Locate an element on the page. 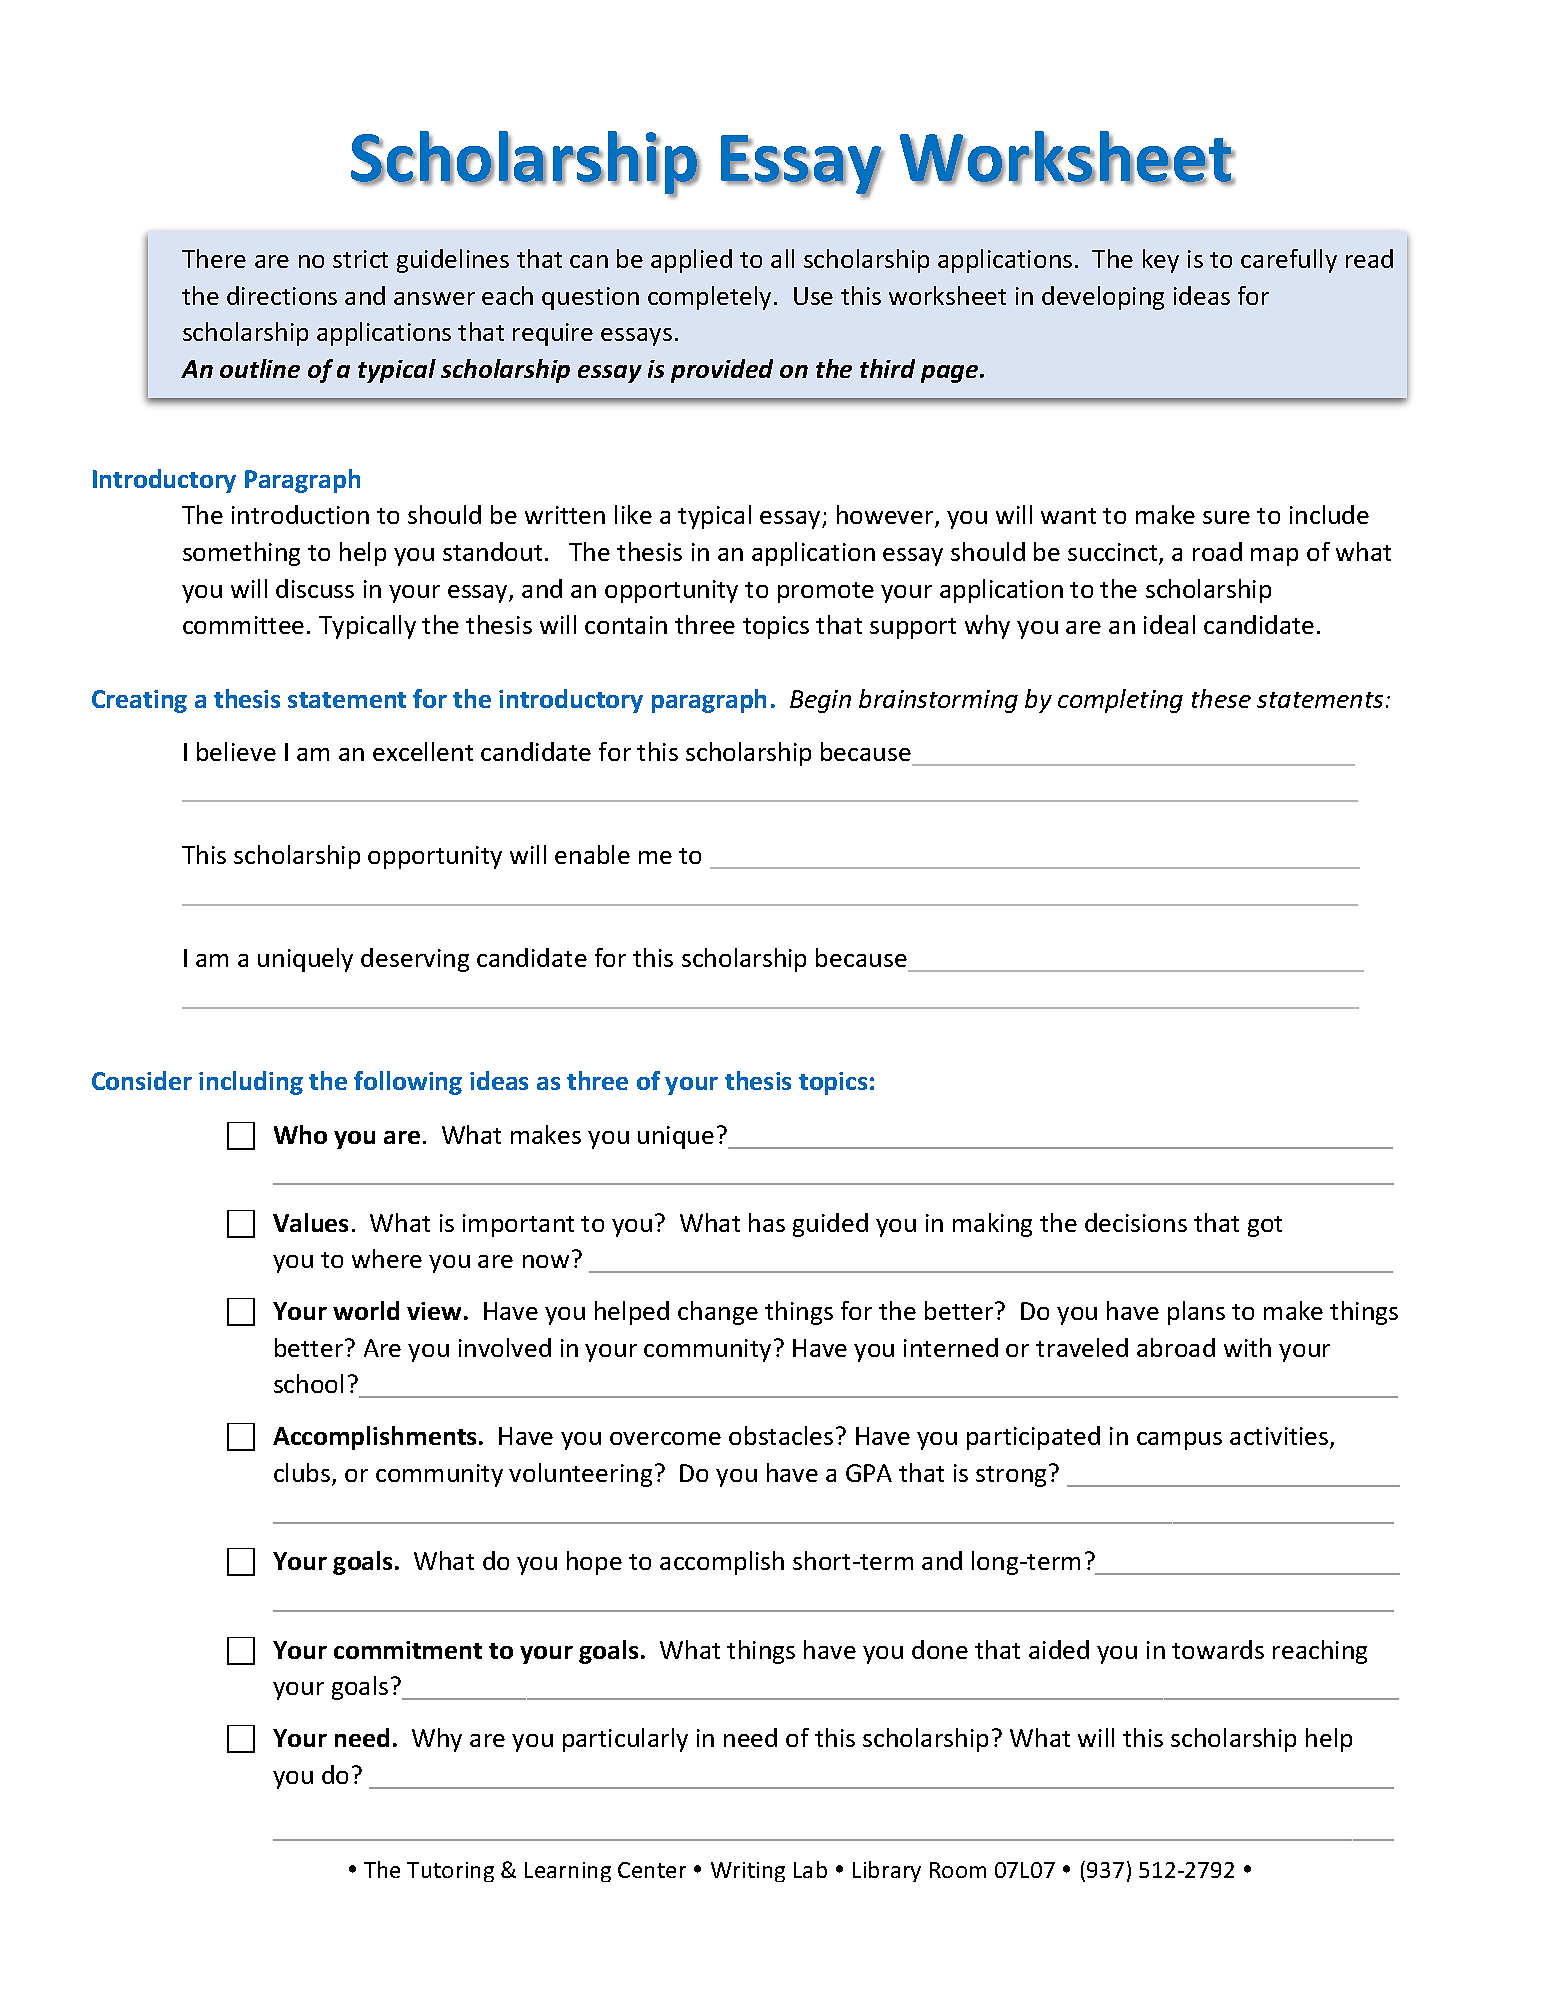 Image resolution: width=1547 pixels, height=2001 pixels. believe is located at coordinates (236, 751).
